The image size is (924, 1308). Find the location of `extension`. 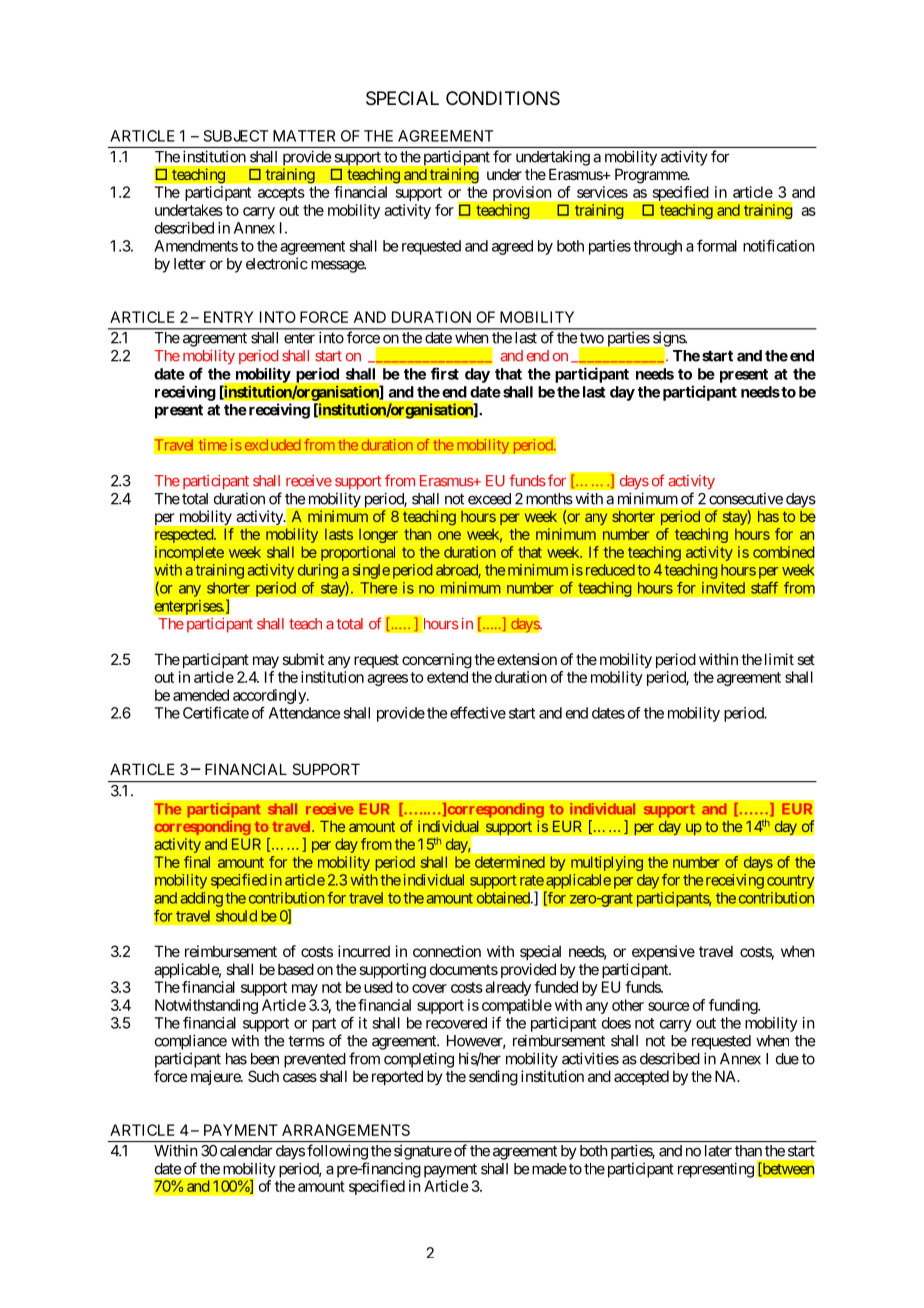

extension is located at coordinates (527, 659).
